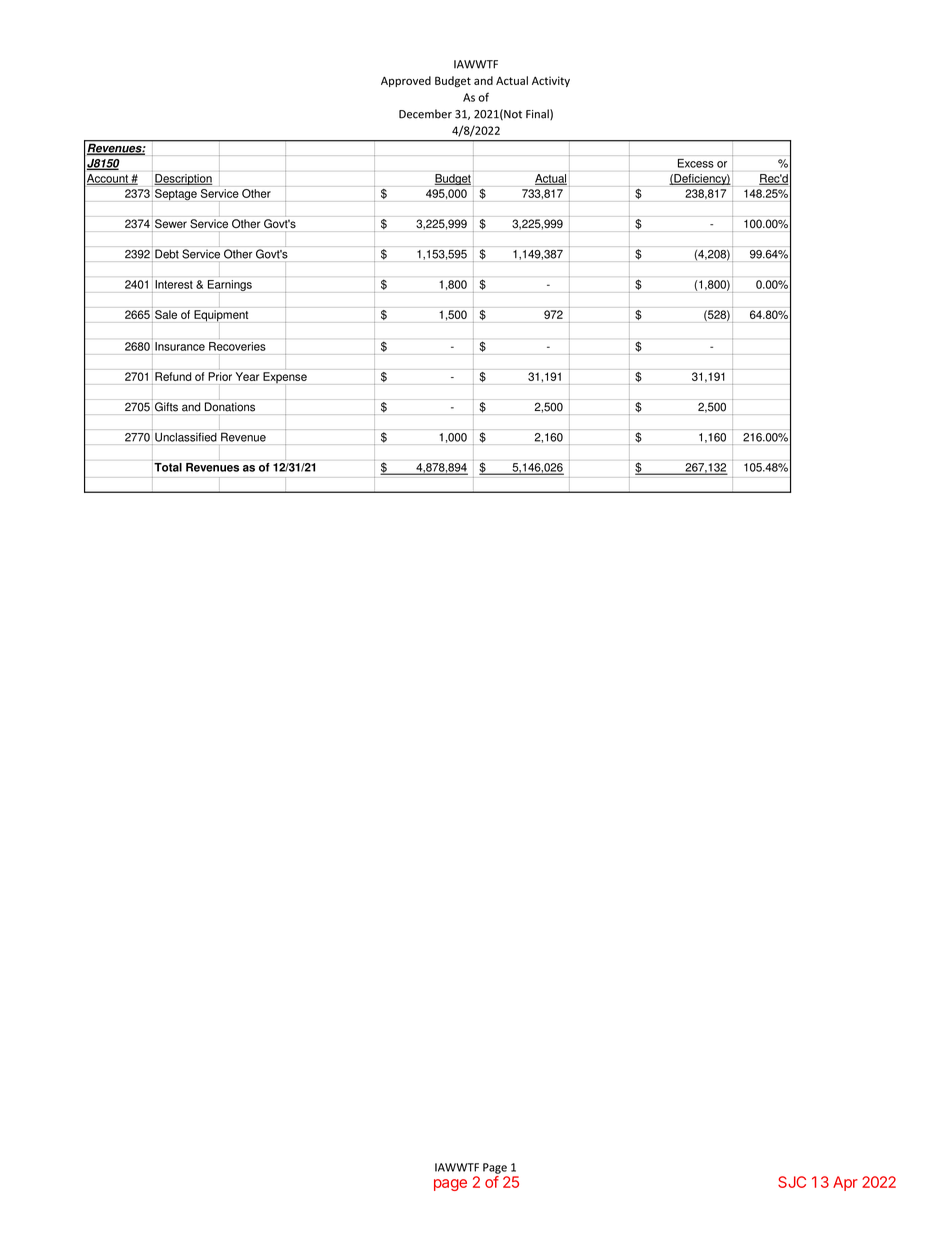  What do you see at coordinates (183, 179) in the document?
I see `Description` at bounding box center [183, 179].
